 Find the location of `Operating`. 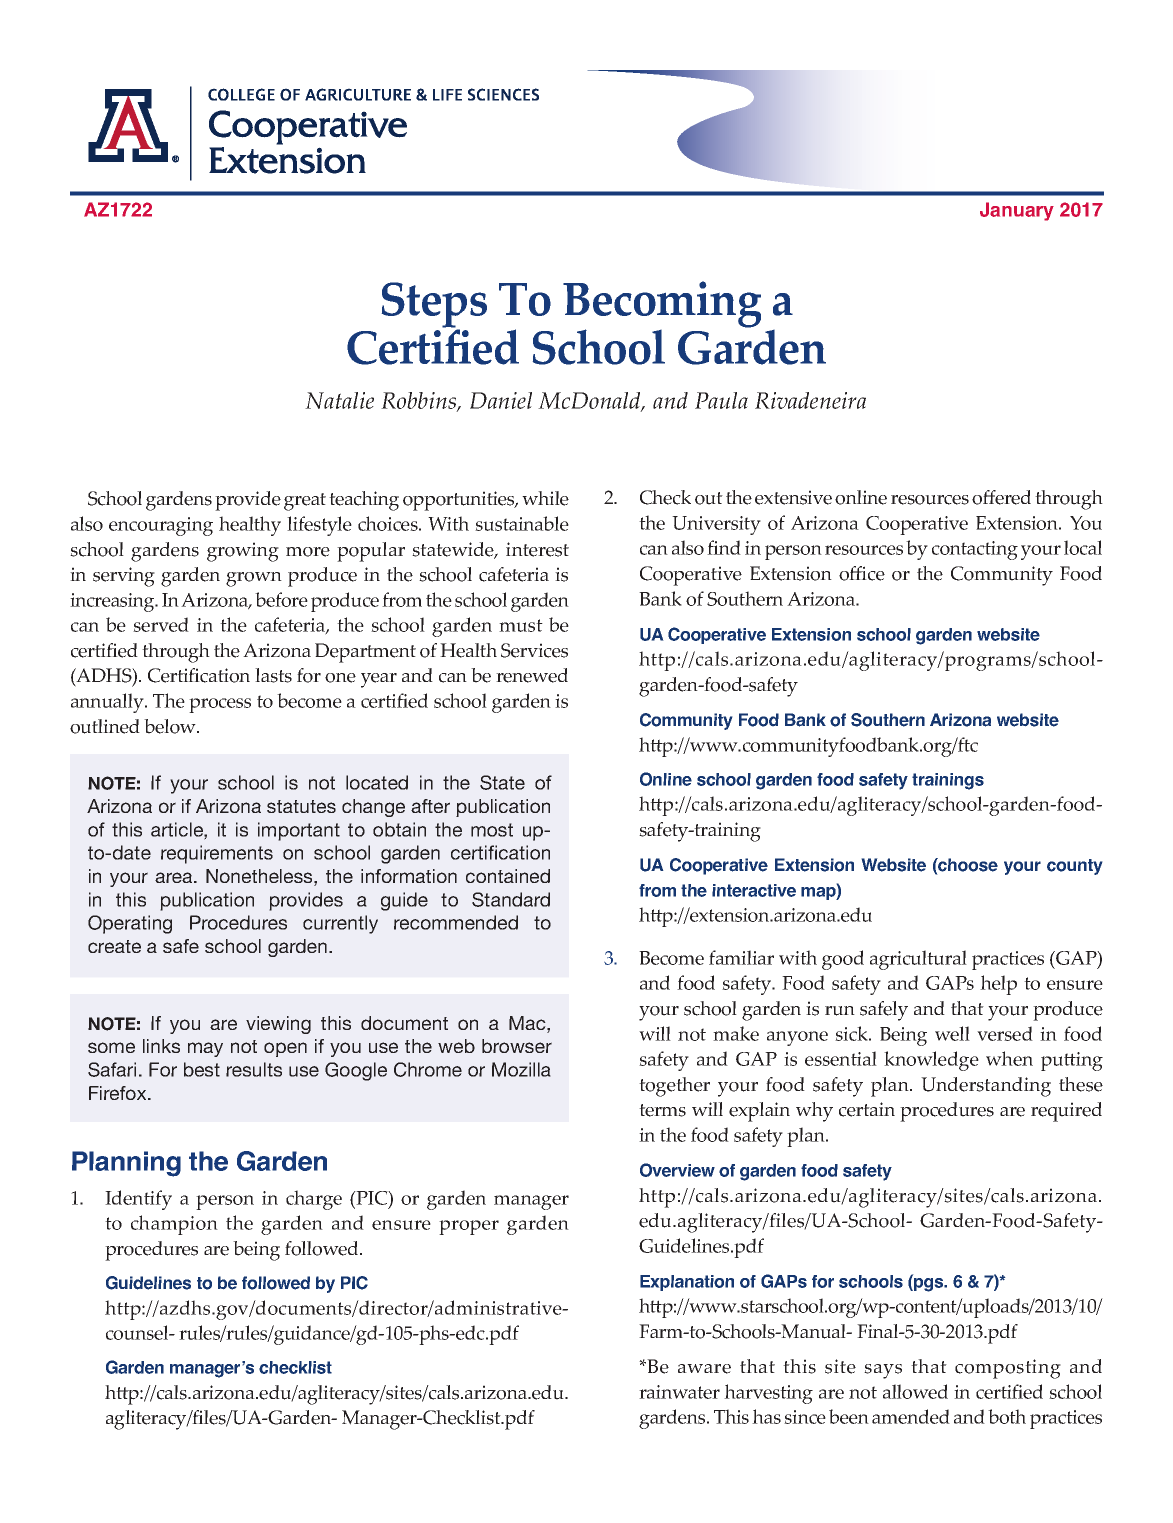

Operating is located at coordinates (130, 924).
